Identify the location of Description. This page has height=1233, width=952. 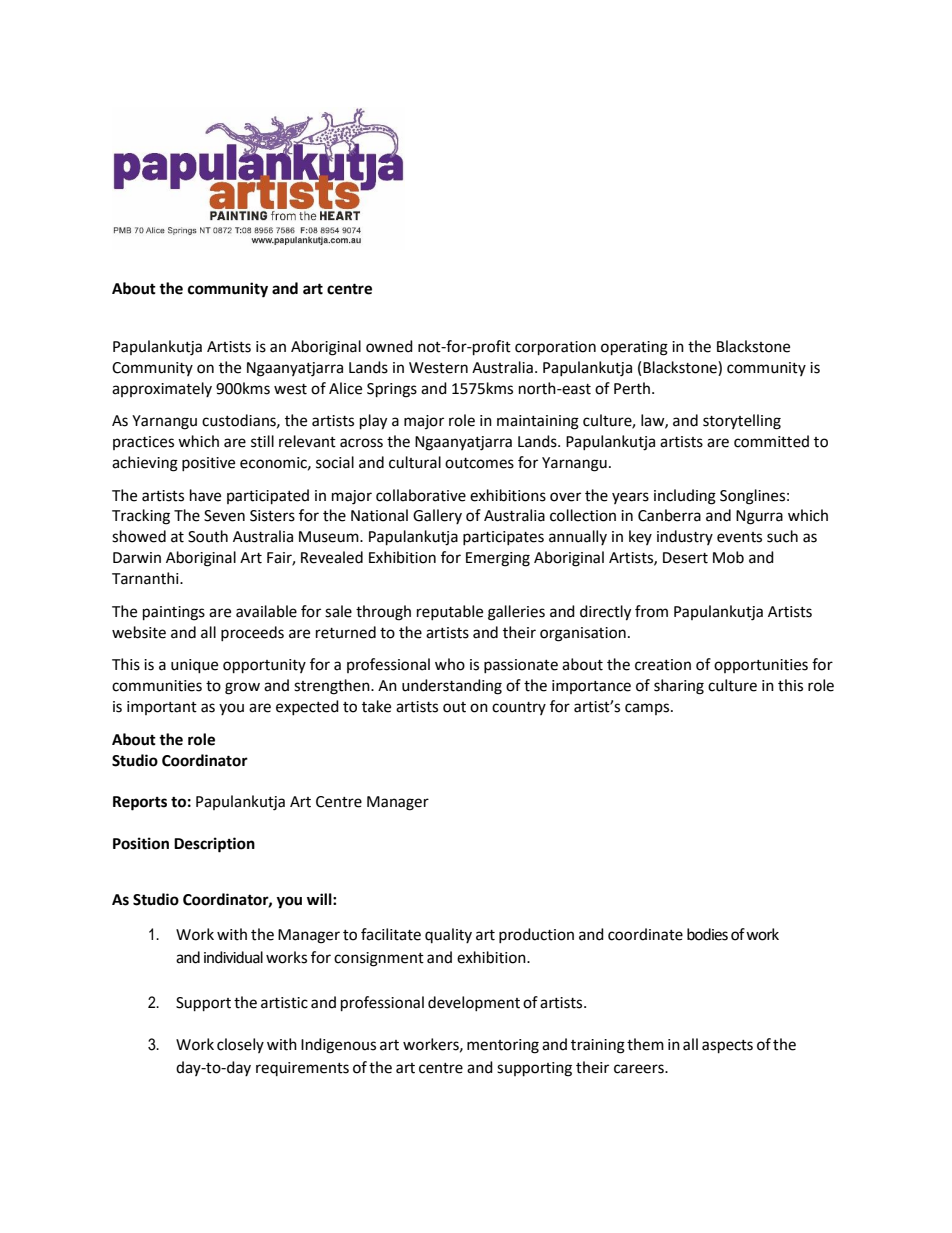
(214, 845).
